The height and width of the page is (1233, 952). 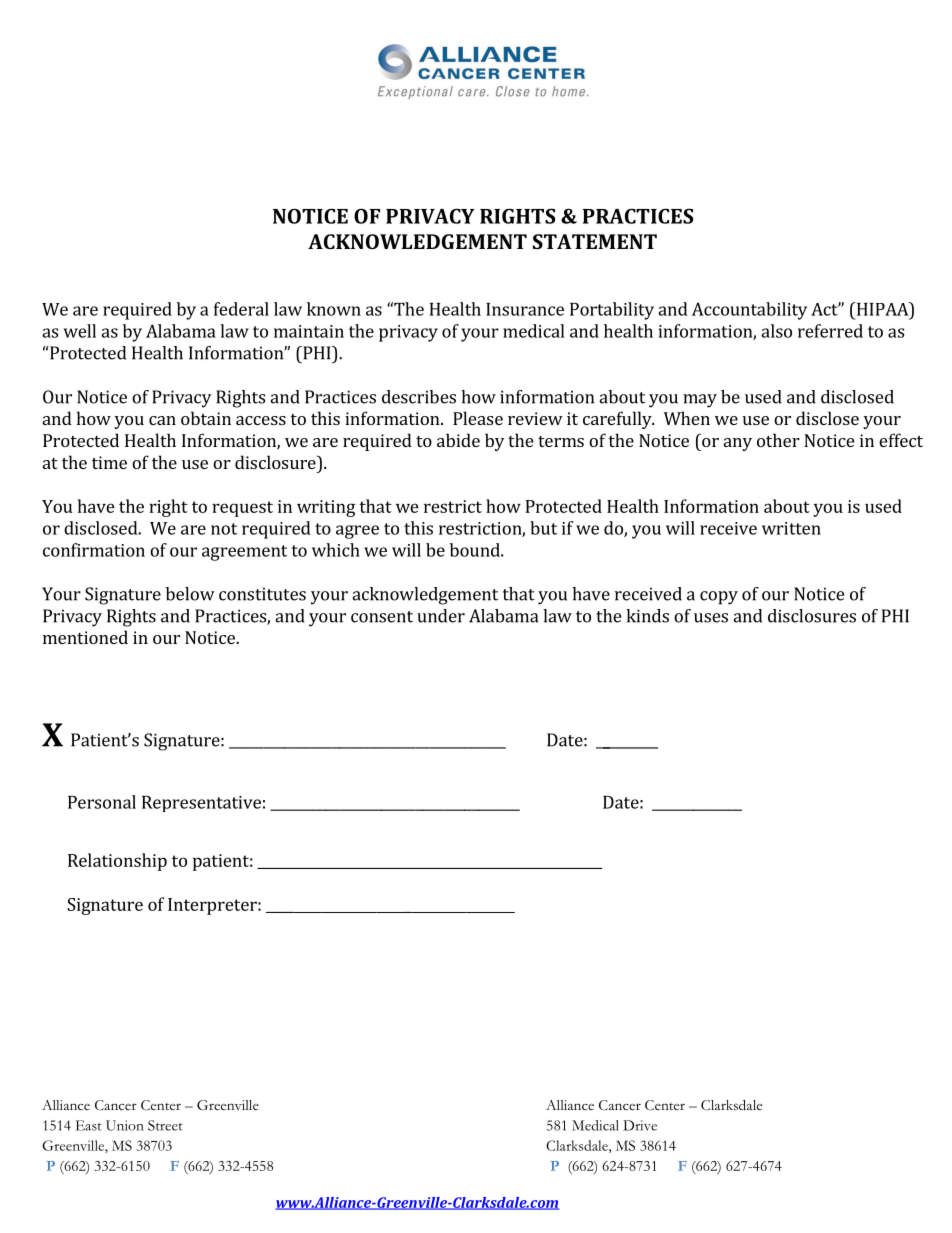 I want to click on Insurance, so click(x=525, y=309).
